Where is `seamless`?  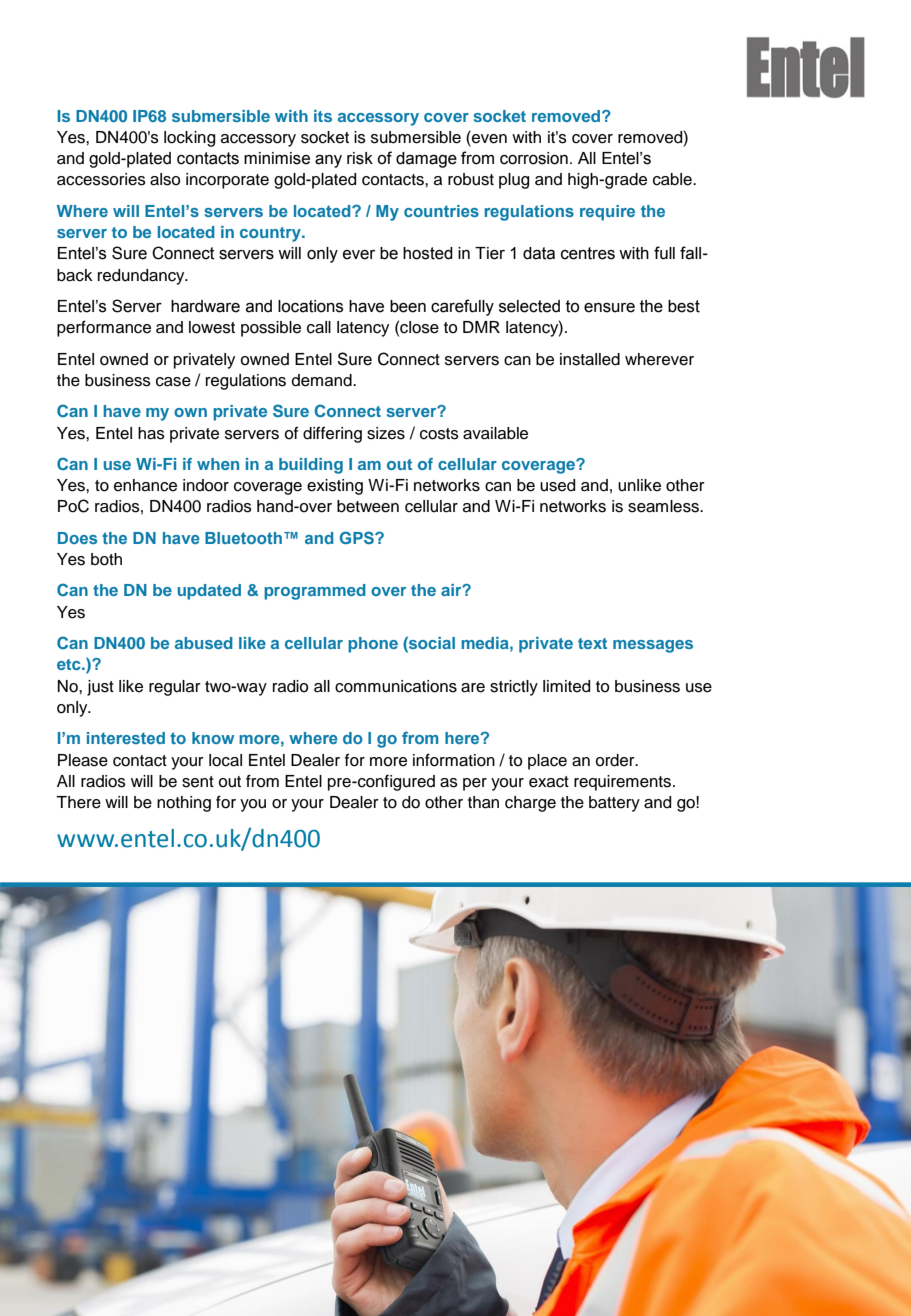
seamless is located at coordinates (664, 506).
